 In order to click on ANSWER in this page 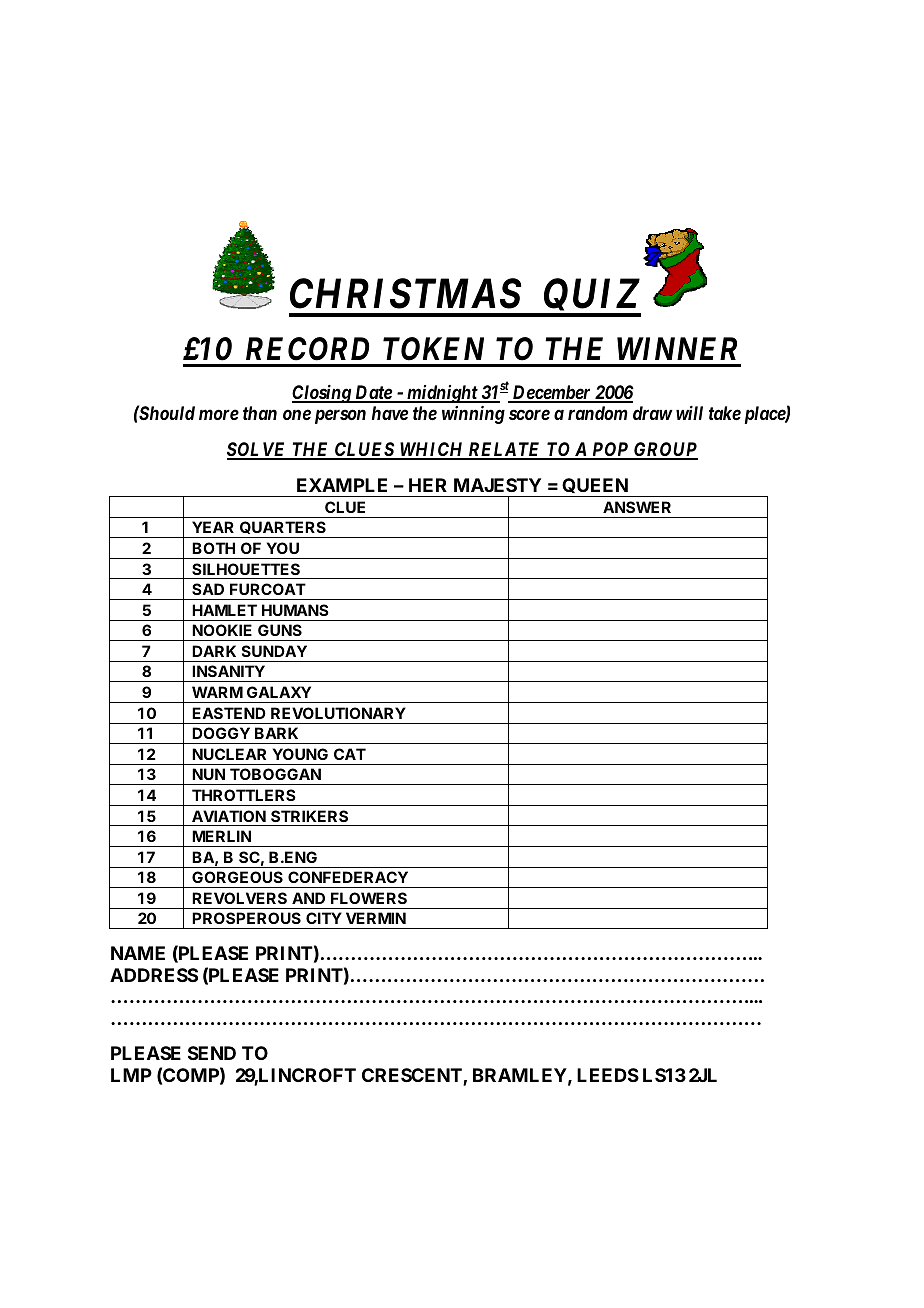, I will do `click(637, 507)`.
